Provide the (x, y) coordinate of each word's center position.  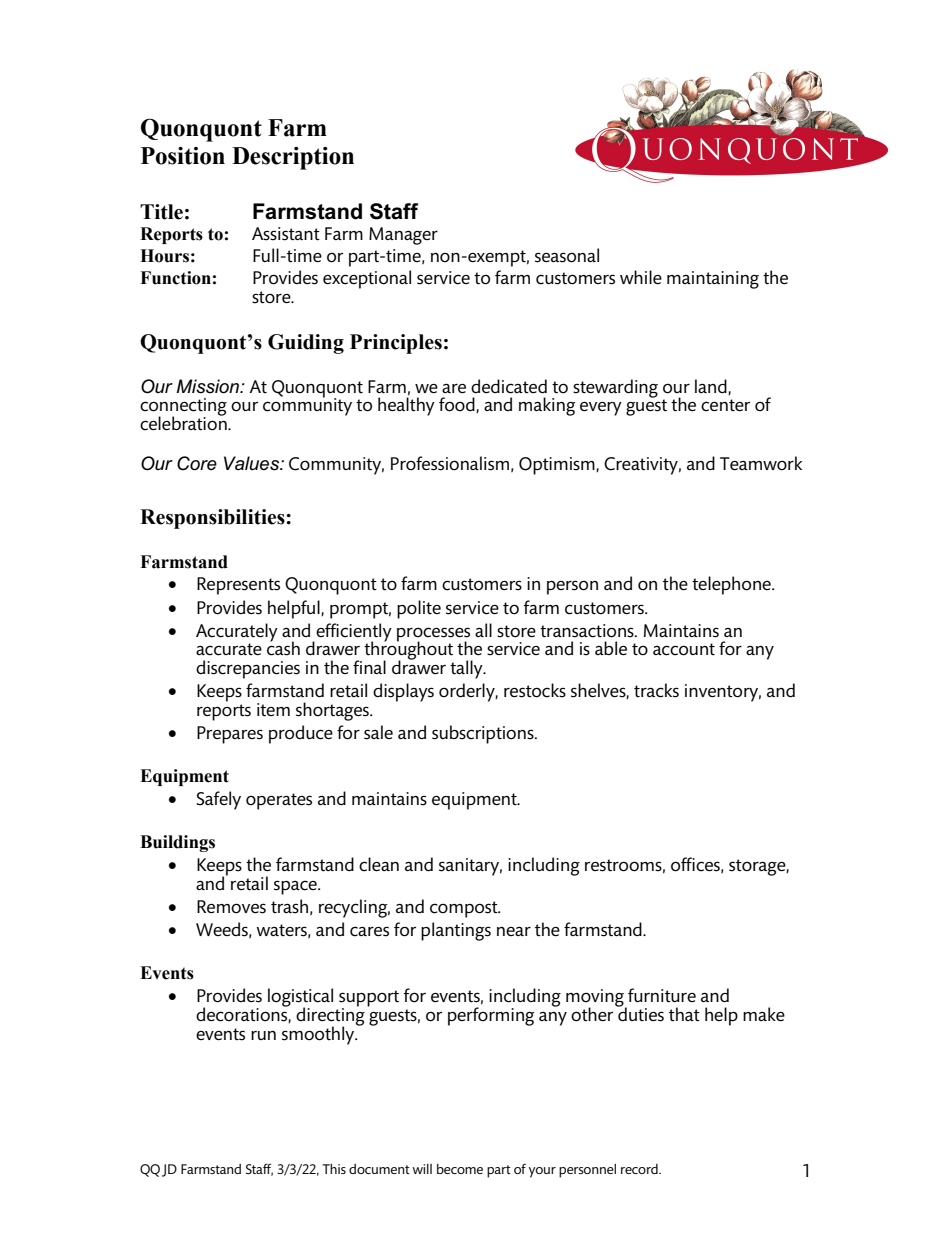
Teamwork (761, 463)
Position (183, 156)
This (334, 1169)
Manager (403, 236)
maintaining (713, 280)
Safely (218, 800)
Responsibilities (213, 519)
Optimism (558, 466)
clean (379, 864)
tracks (656, 690)
